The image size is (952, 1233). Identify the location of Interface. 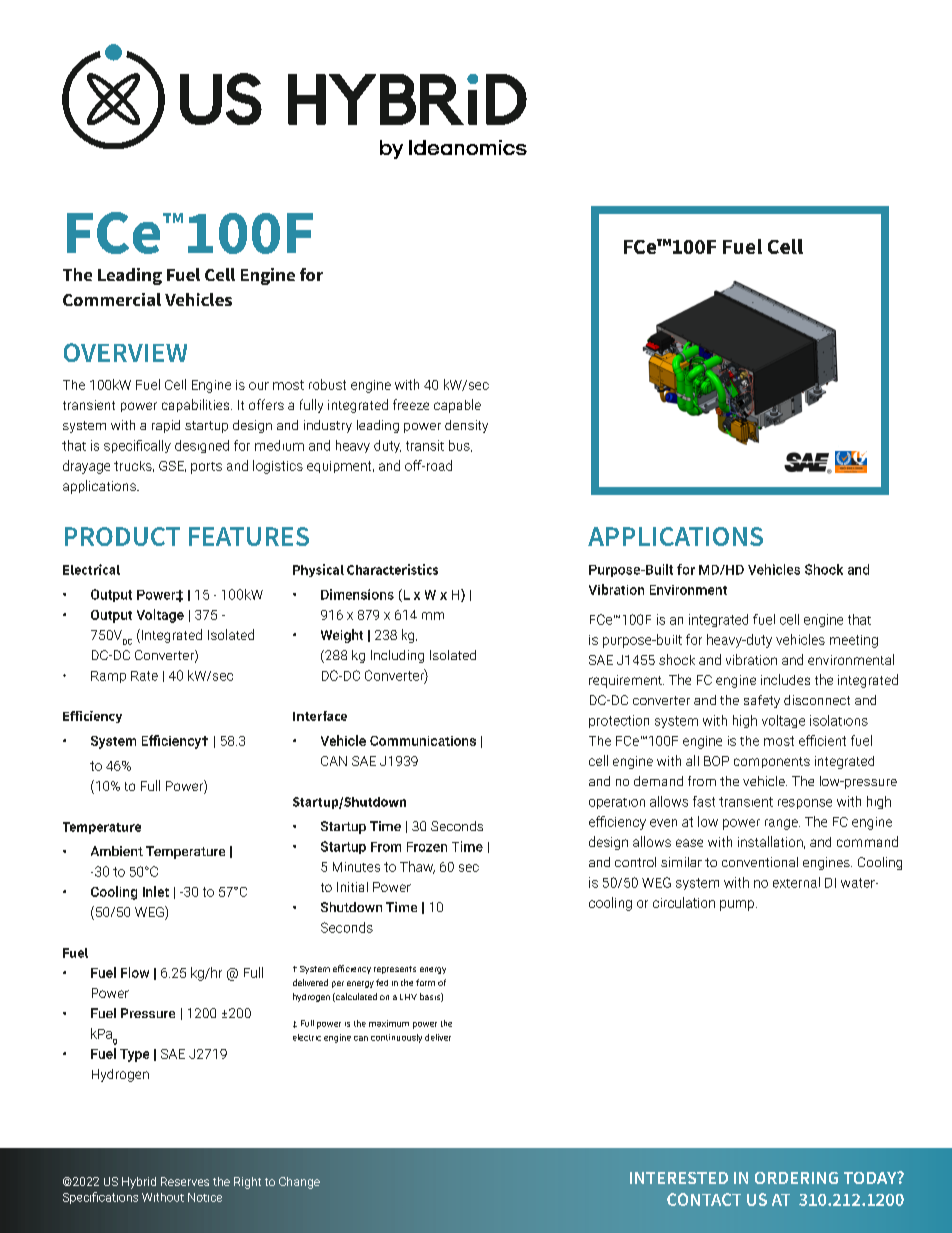
(320, 716).
